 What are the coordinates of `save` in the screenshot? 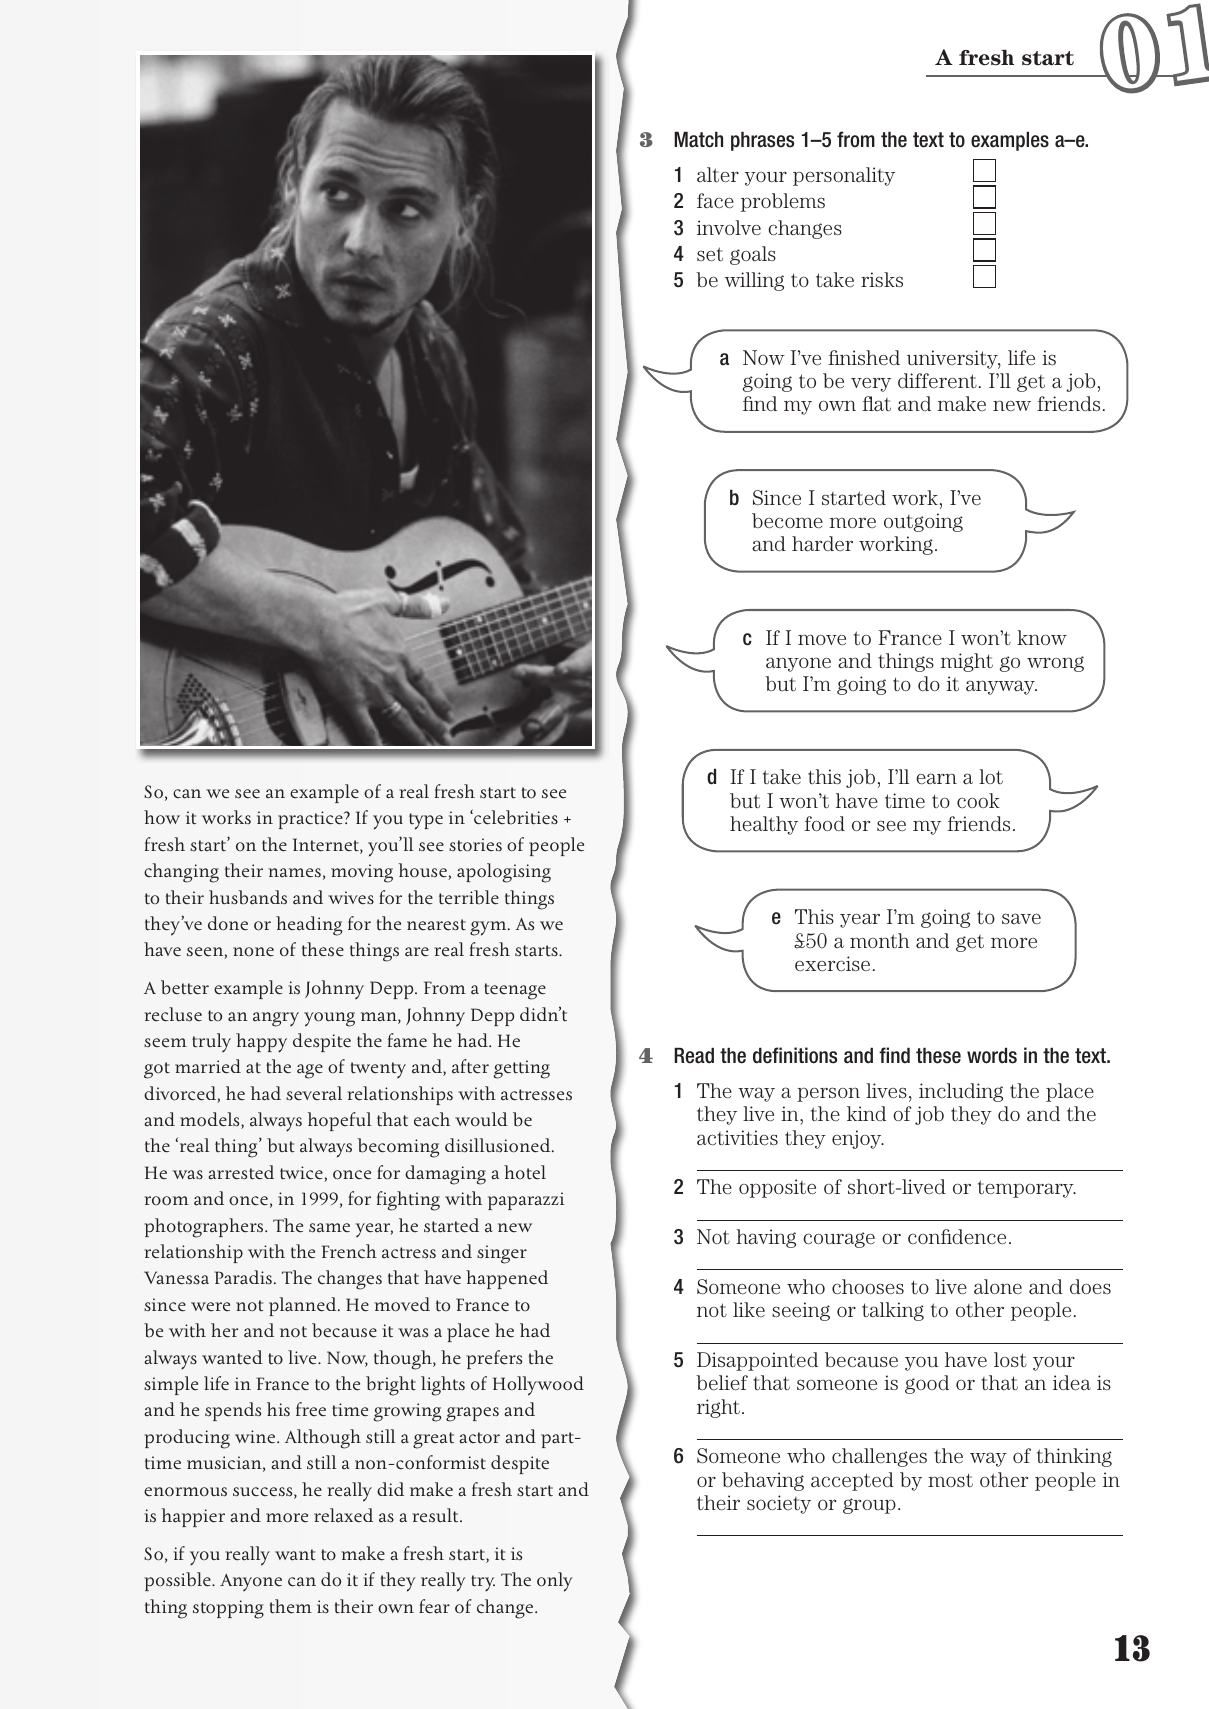 It's located at (1021, 918).
